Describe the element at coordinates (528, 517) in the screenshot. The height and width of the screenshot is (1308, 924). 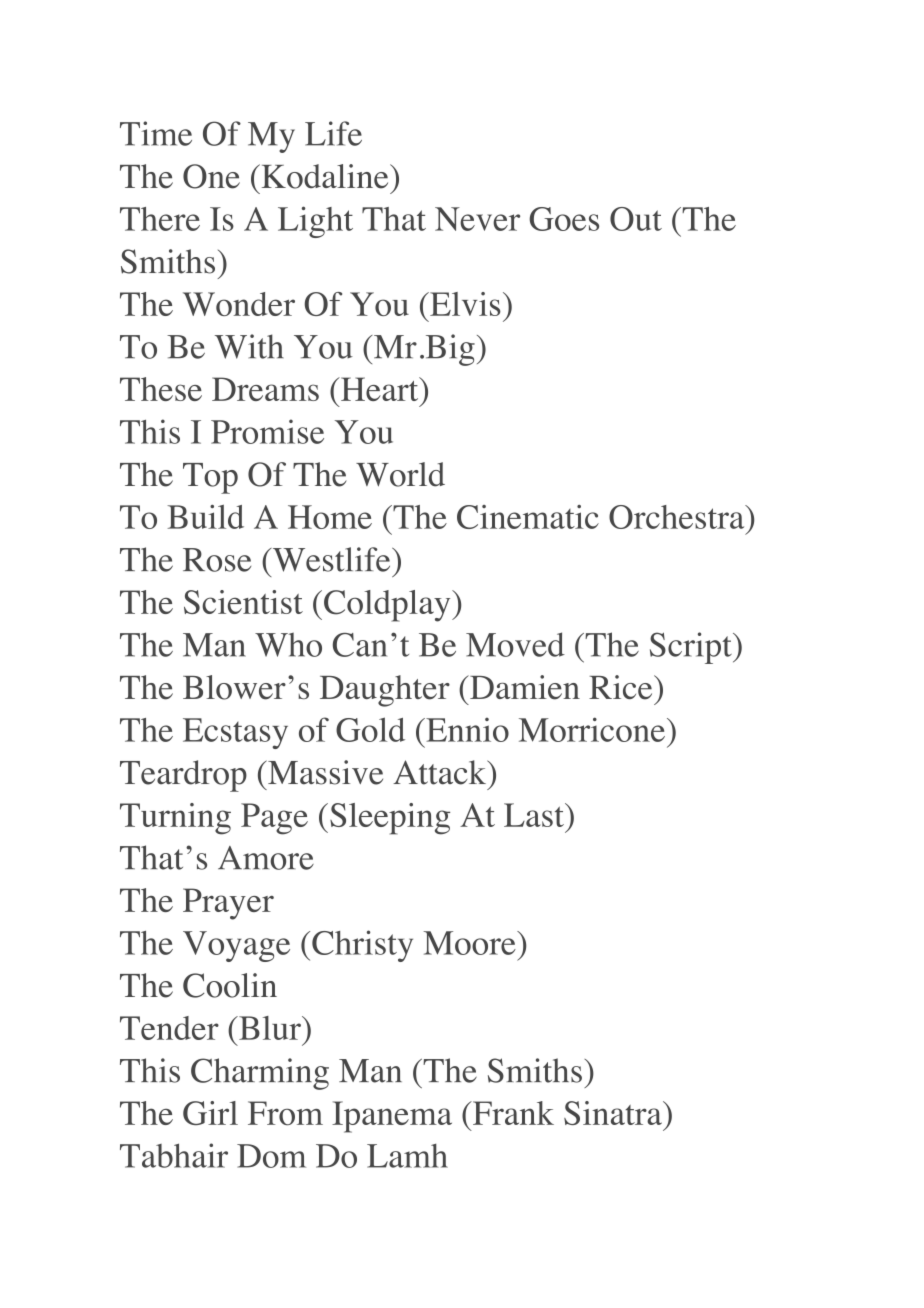
I see `Cinematic` at that location.
